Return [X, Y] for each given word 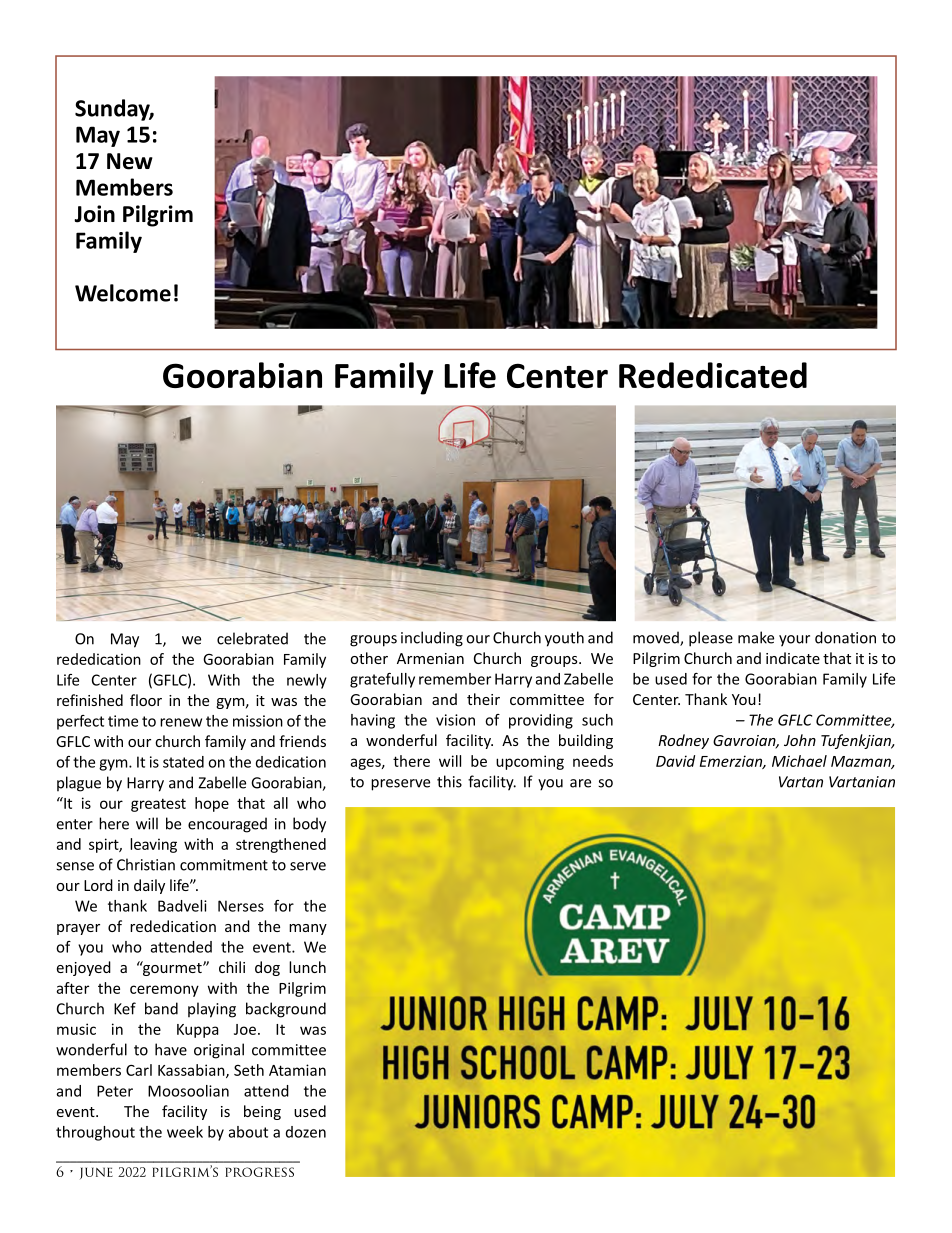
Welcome [123, 293]
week [185, 1132]
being [262, 1112]
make [756, 637]
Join [94, 214]
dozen [306, 1132]
